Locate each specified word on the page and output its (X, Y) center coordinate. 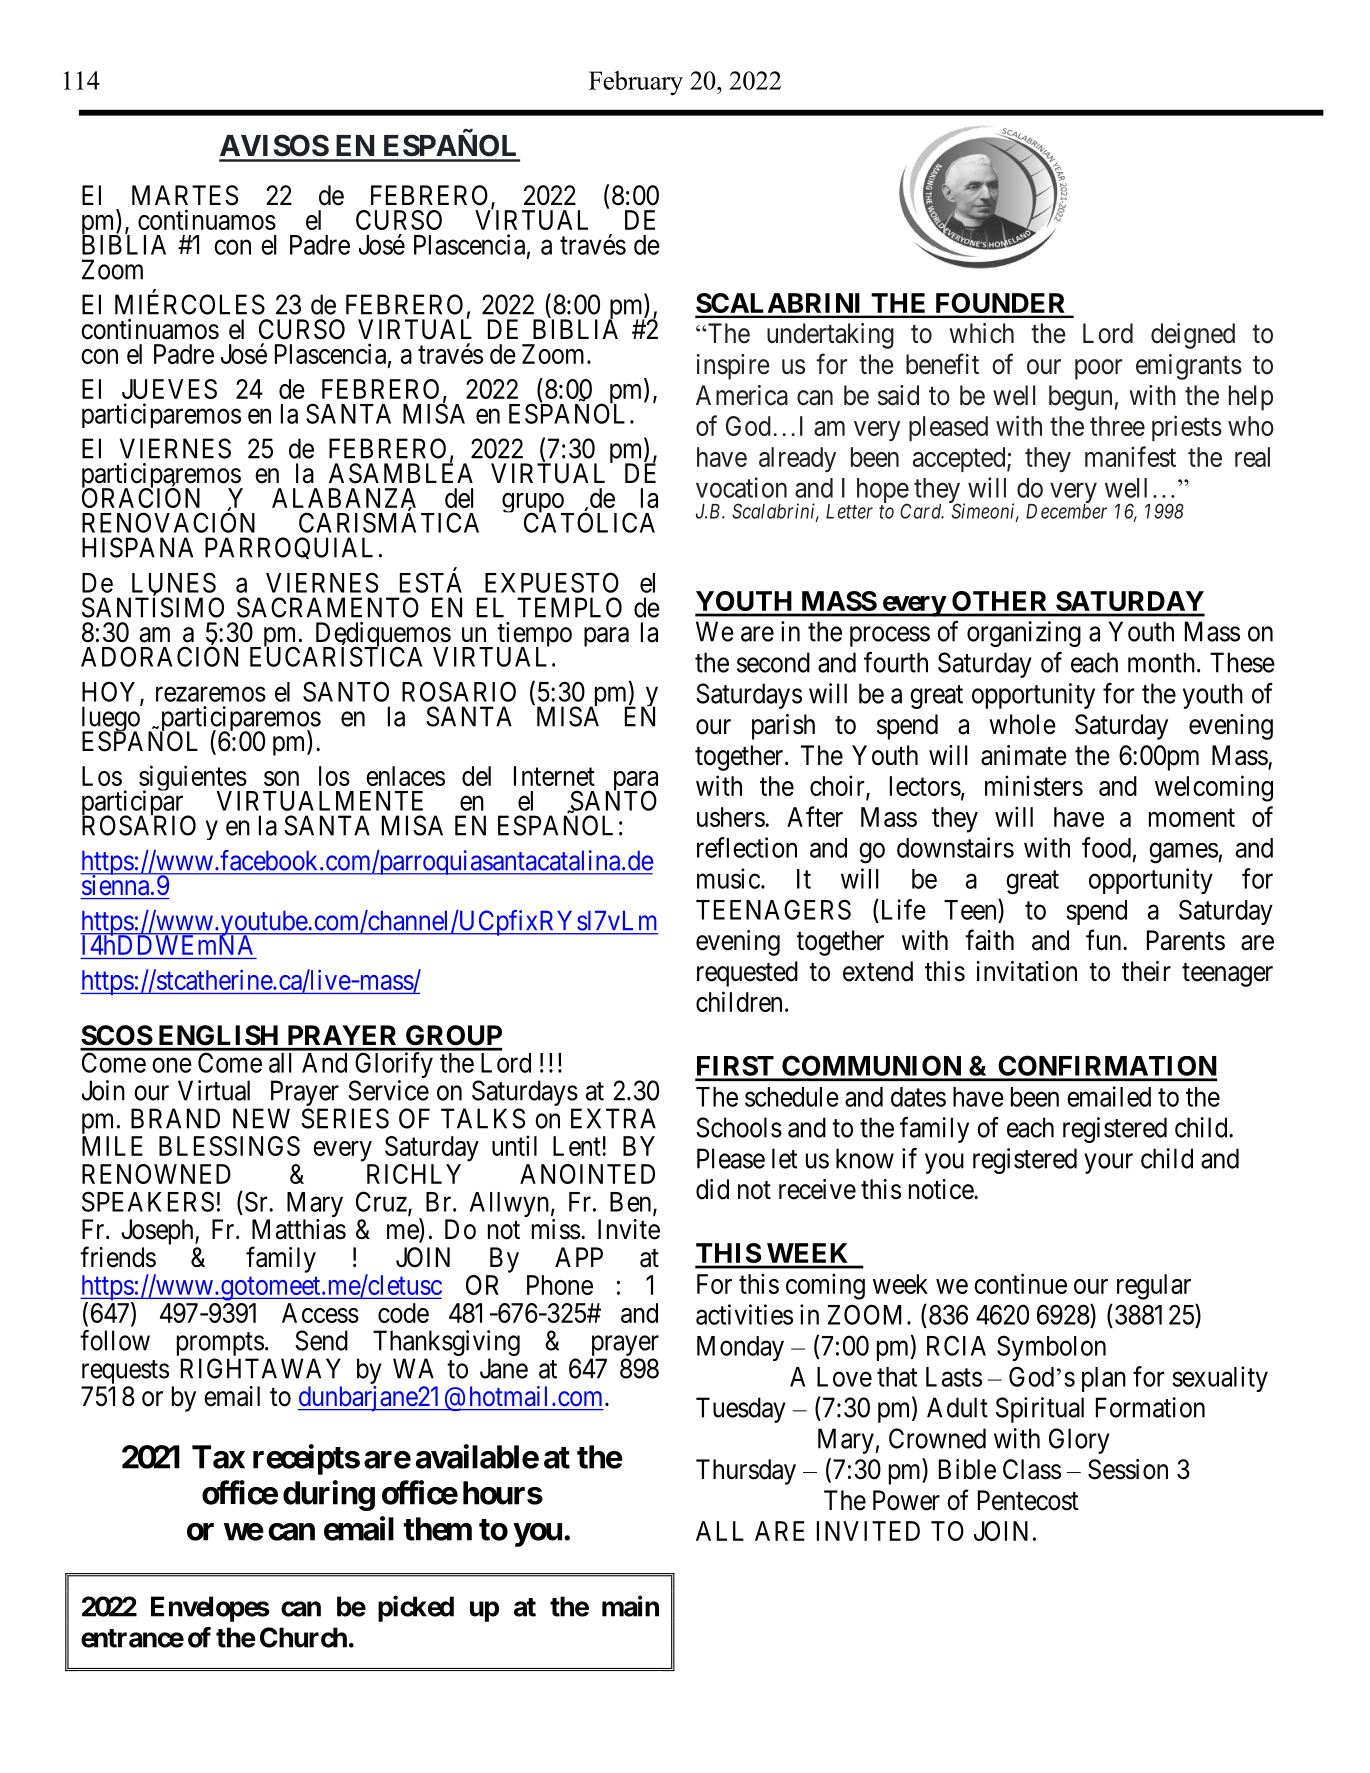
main (630, 1606)
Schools (739, 1127)
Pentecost (1028, 1500)
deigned (1193, 336)
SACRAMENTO (328, 607)
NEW (261, 1118)
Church (303, 1637)
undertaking (830, 336)
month (1161, 662)
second (773, 662)
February (636, 83)
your (1108, 1163)
